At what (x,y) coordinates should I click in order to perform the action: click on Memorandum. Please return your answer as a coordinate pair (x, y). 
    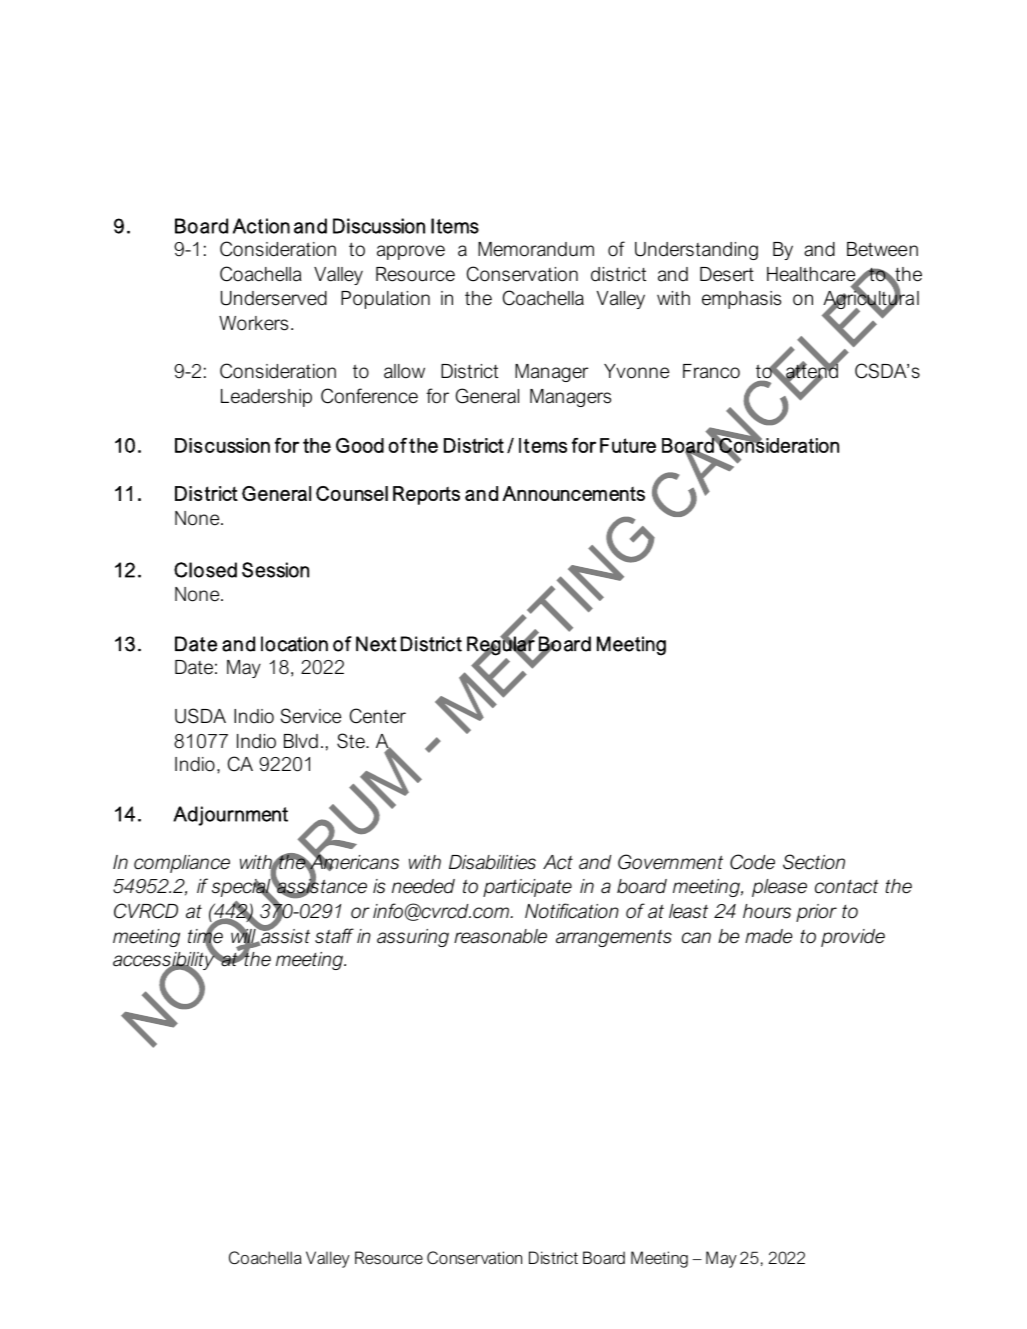
    Looking at the image, I should click on (536, 249).
